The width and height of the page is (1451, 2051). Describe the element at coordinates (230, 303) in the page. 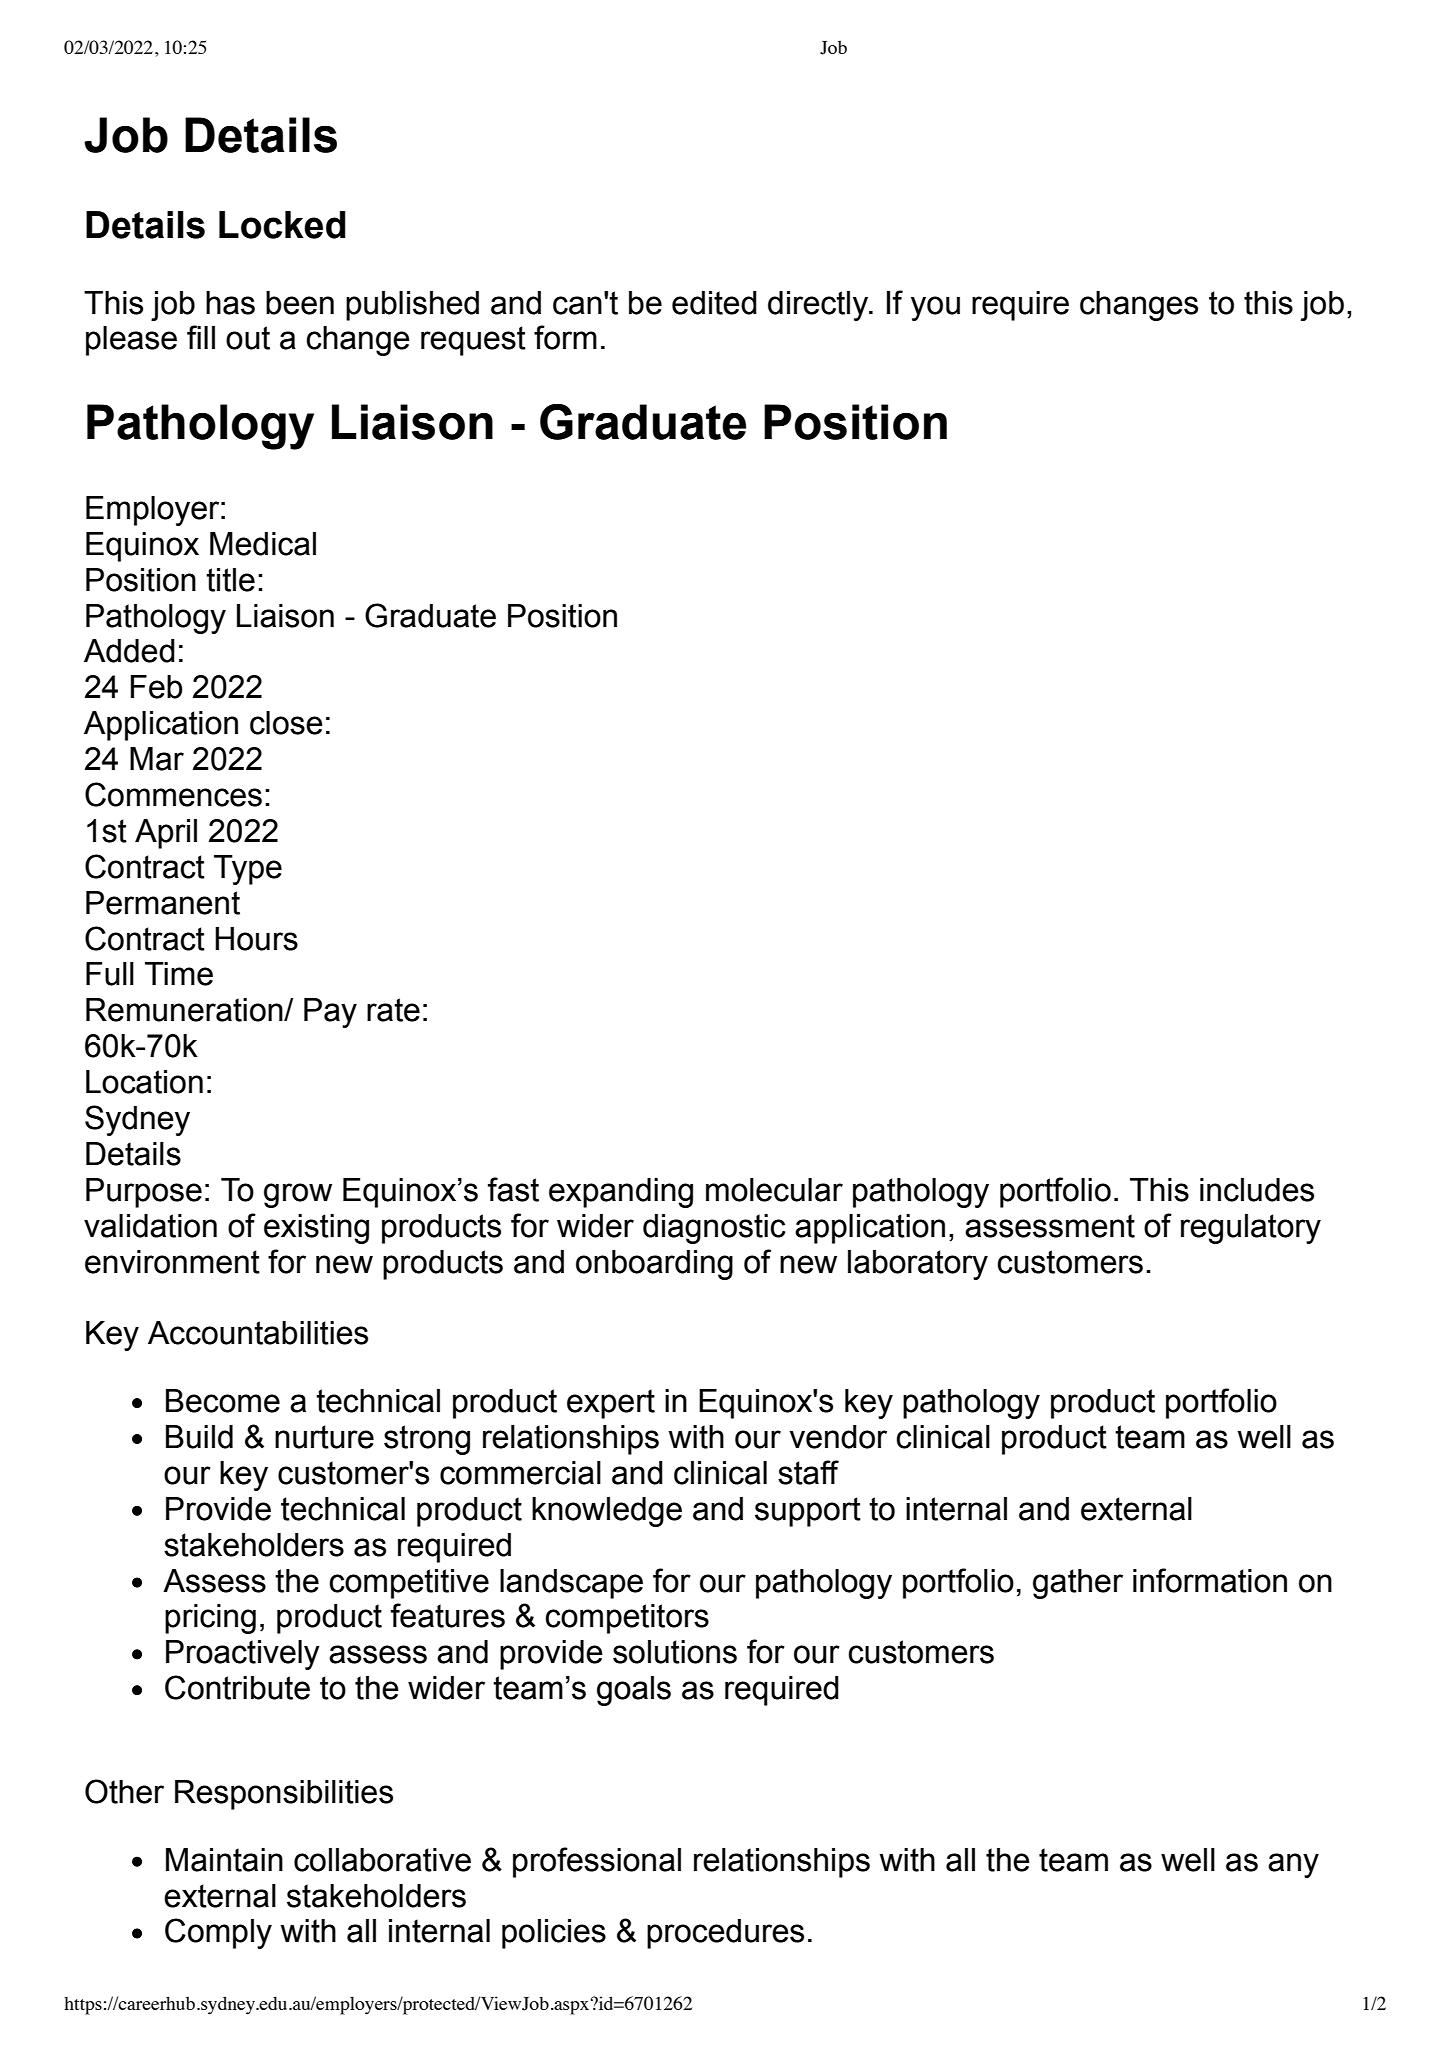

I see `has` at that location.
